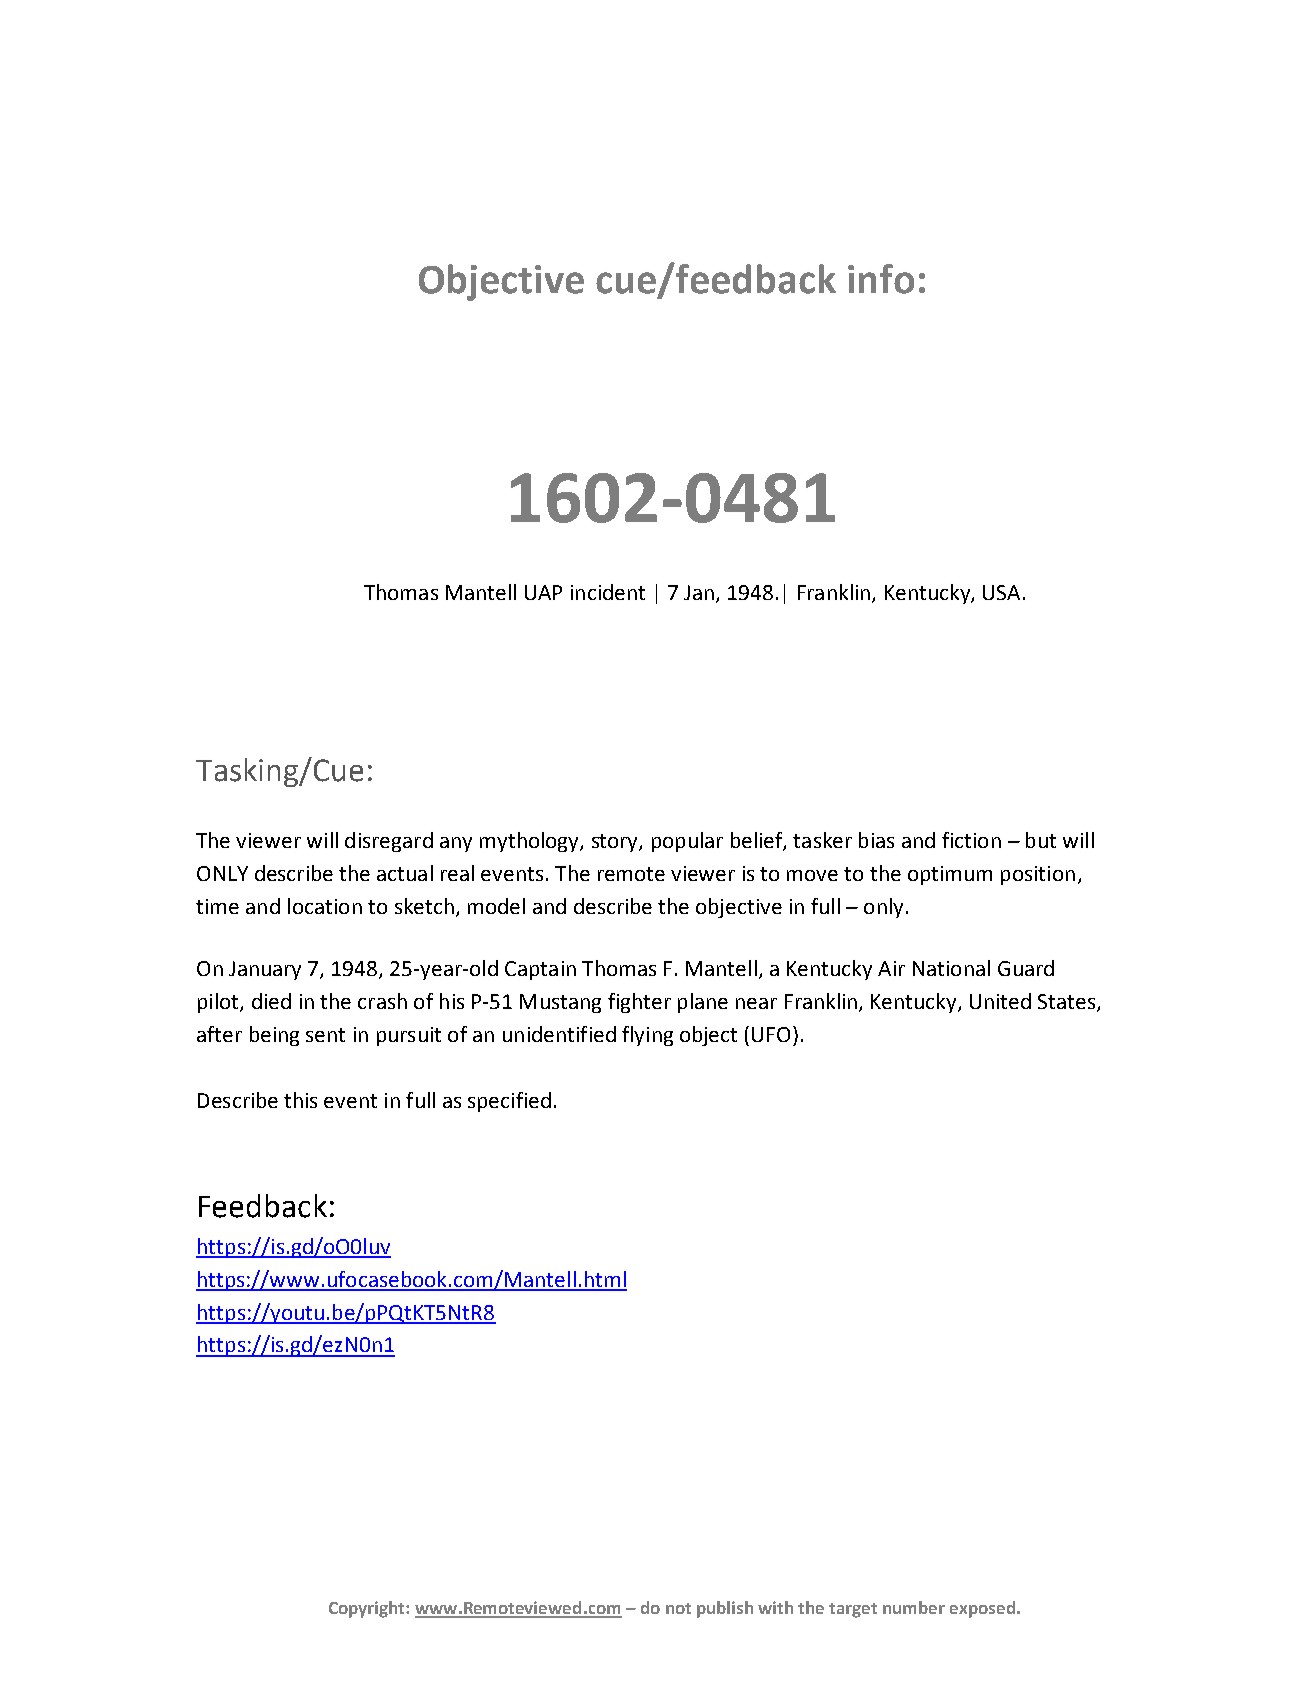 The width and height of the screenshot is (1301, 1683). What do you see at coordinates (325, 906) in the screenshot?
I see `location` at bounding box center [325, 906].
